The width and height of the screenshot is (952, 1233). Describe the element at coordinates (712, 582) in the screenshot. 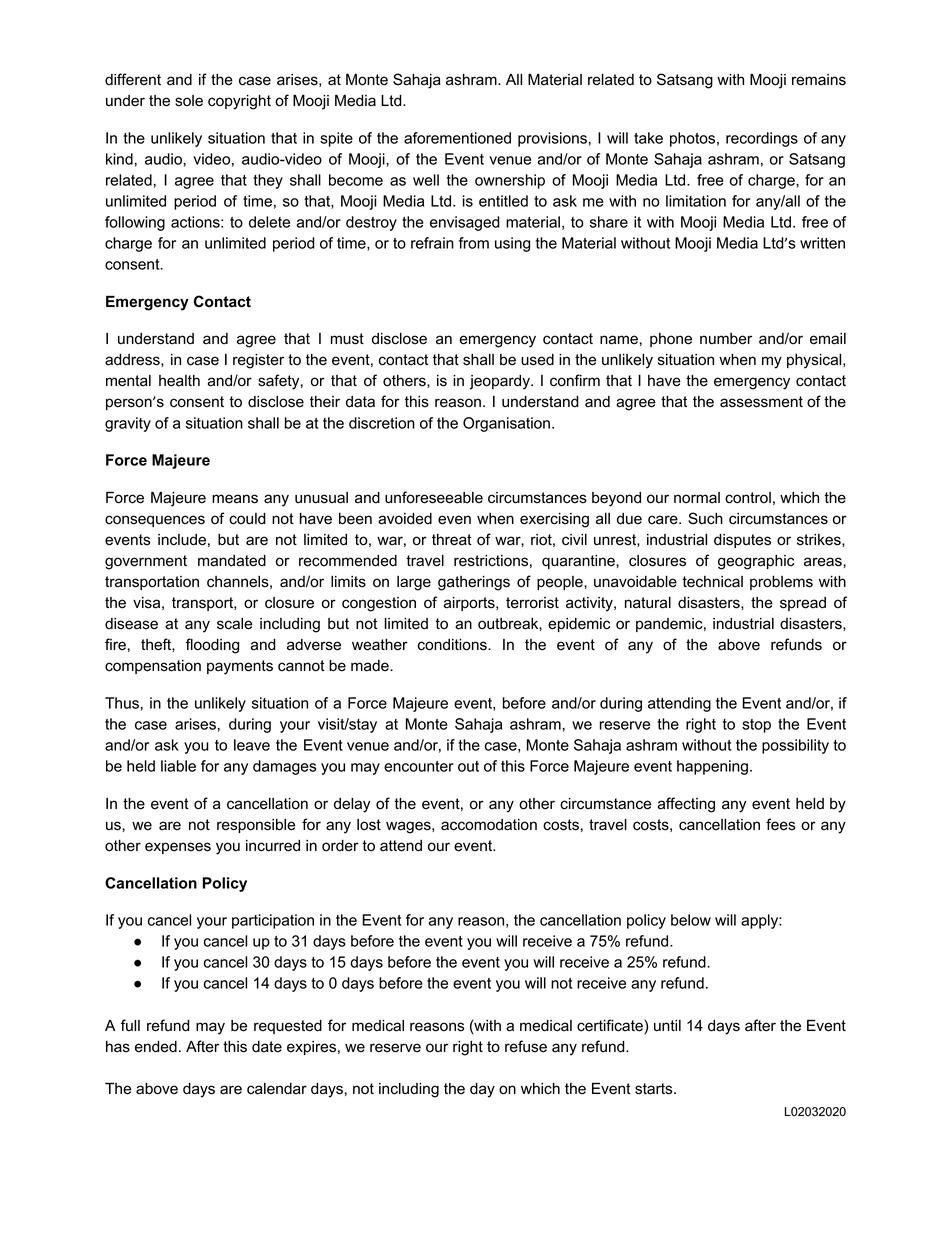

I see `technical` at that location.
